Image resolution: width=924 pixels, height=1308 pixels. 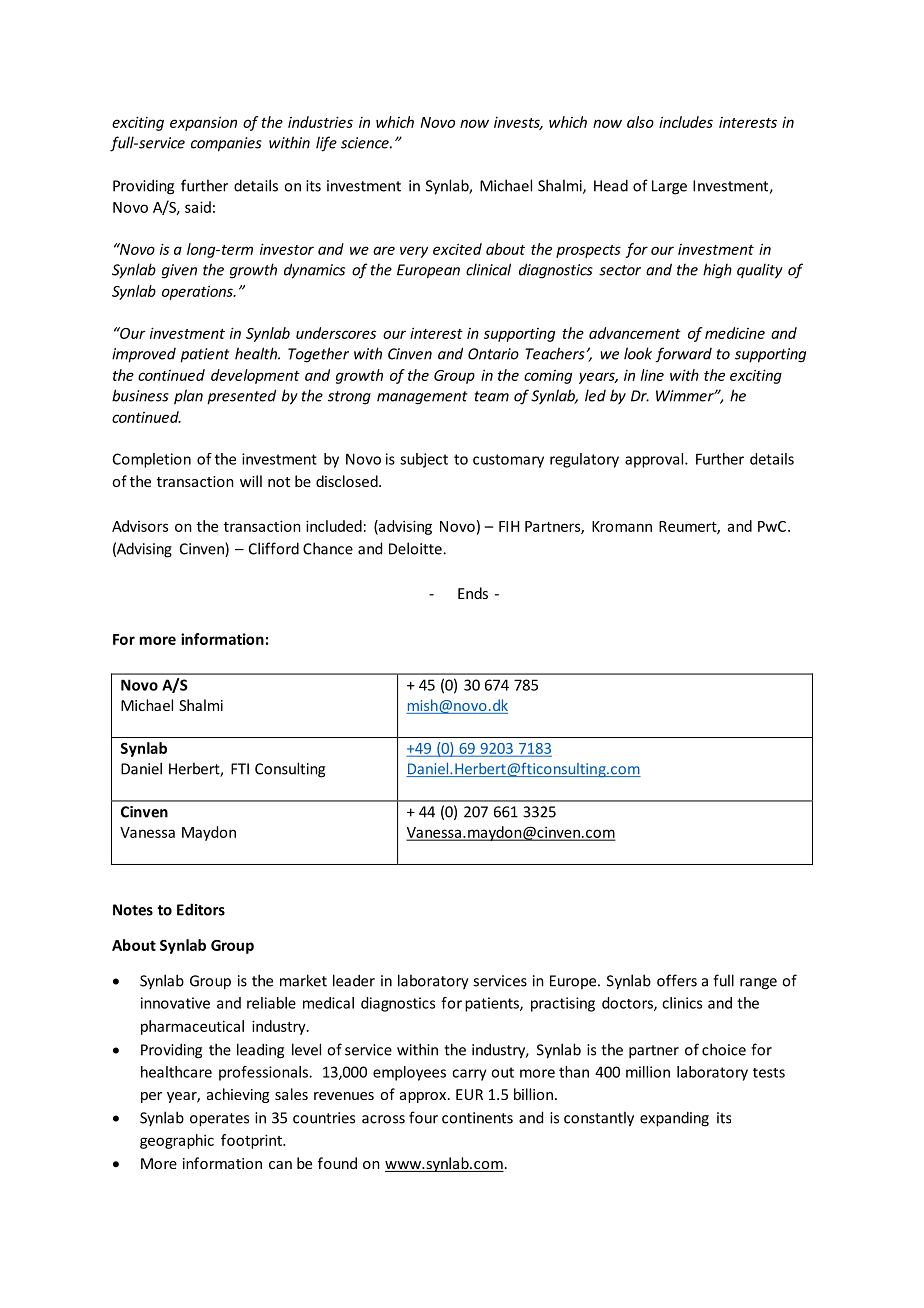 What do you see at coordinates (652, 375) in the page?
I see `line` at bounding box center [652, 375].
